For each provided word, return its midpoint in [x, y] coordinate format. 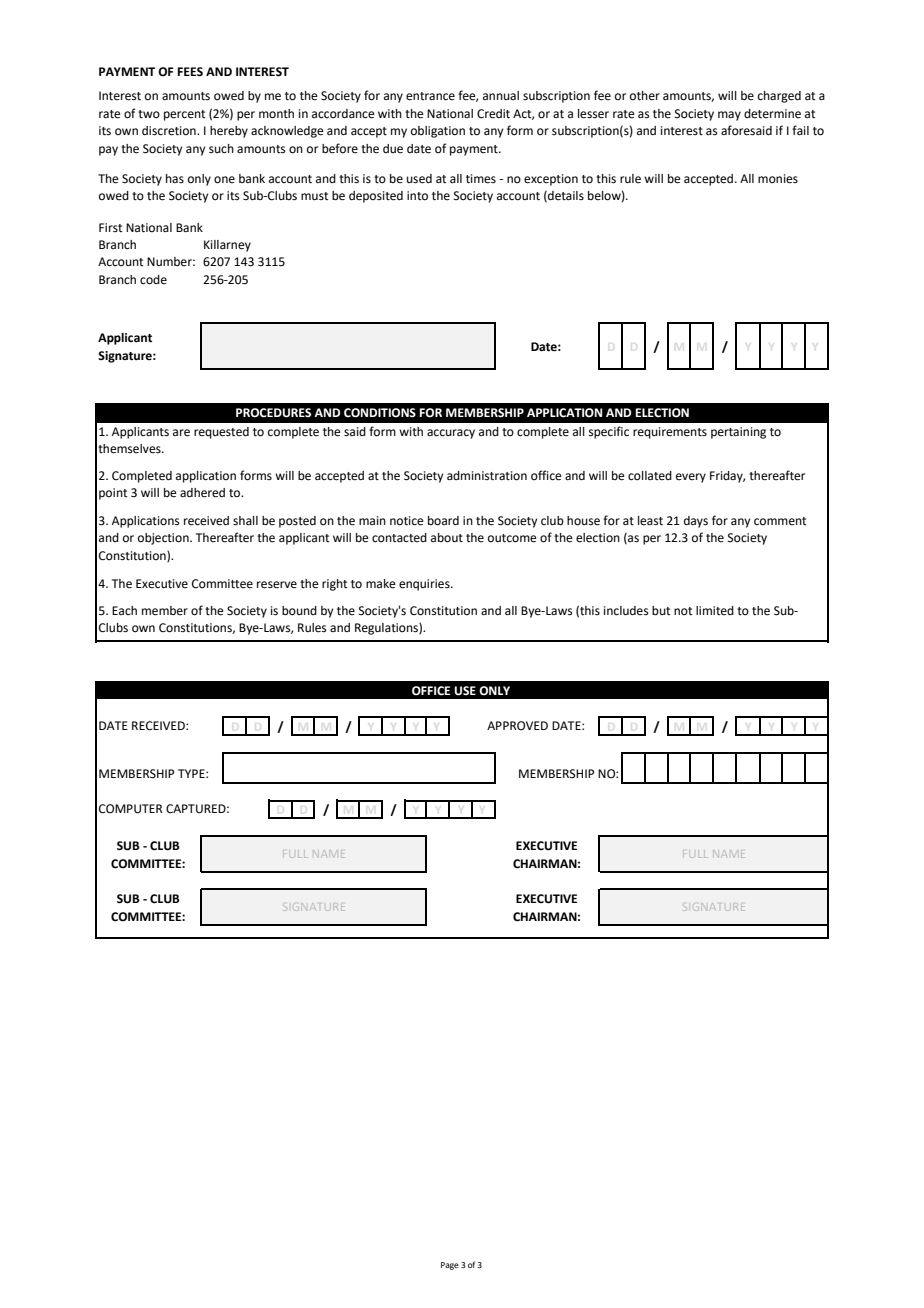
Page [450, 1266]
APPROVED [517, 726]
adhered [202, 493]
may [729, 116]
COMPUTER [131, 809]
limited [715, 610]
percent [184, 115]
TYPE [192, 773]
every [691, 478]
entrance [430, 96]
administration [487, 476]
